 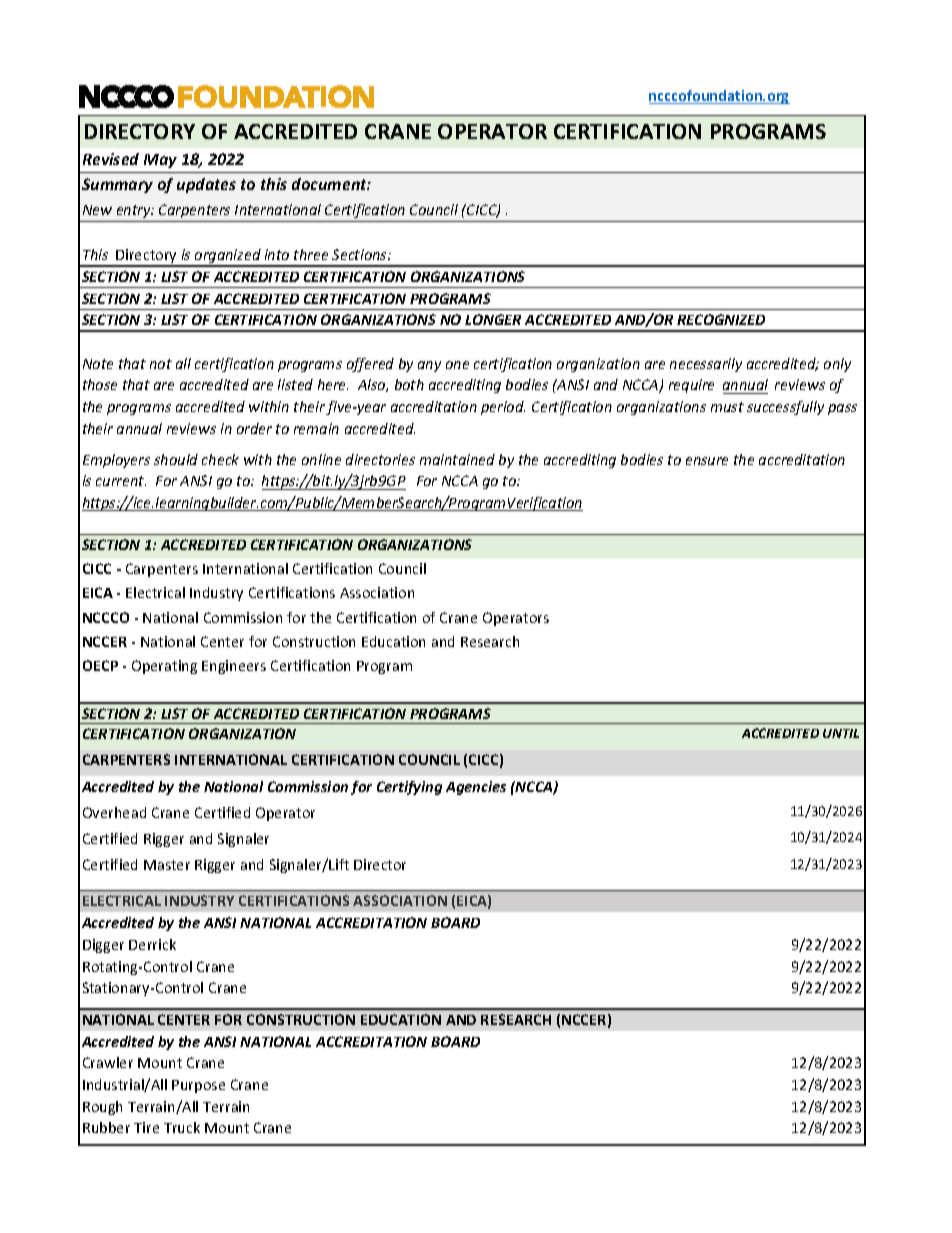 I want to click on UNTIL, so click(x=841, y=733).
